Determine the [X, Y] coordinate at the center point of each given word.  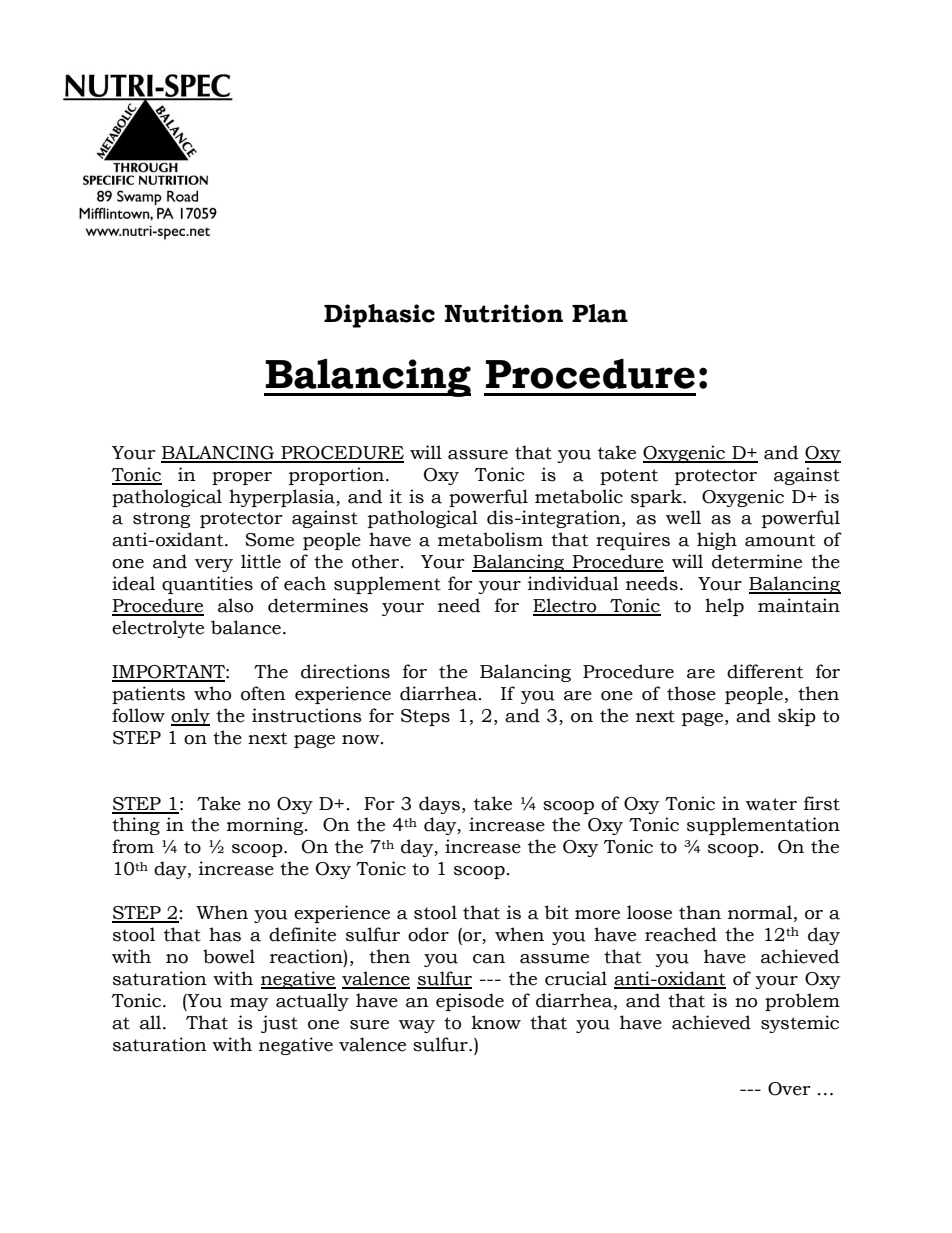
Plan [600, 313]
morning [266, 826]
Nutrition [504, 313]
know [496, 1022]
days [439, 805]
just [279, 1024]
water [771, 804]
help [724, 607]
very [214, 565]
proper [242, 478]
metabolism [490, 539]
